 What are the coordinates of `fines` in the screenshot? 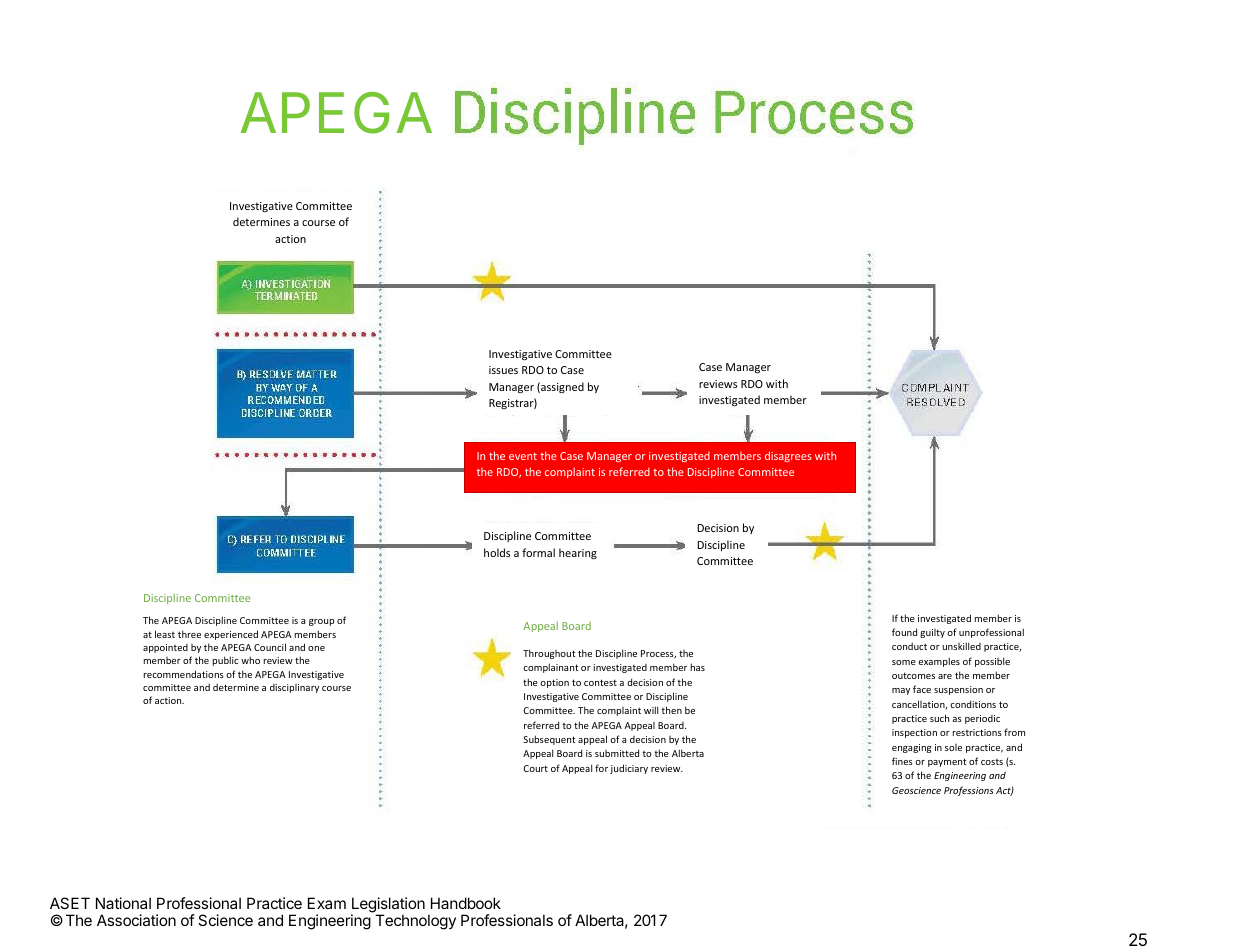 It's located at (902, 761).
